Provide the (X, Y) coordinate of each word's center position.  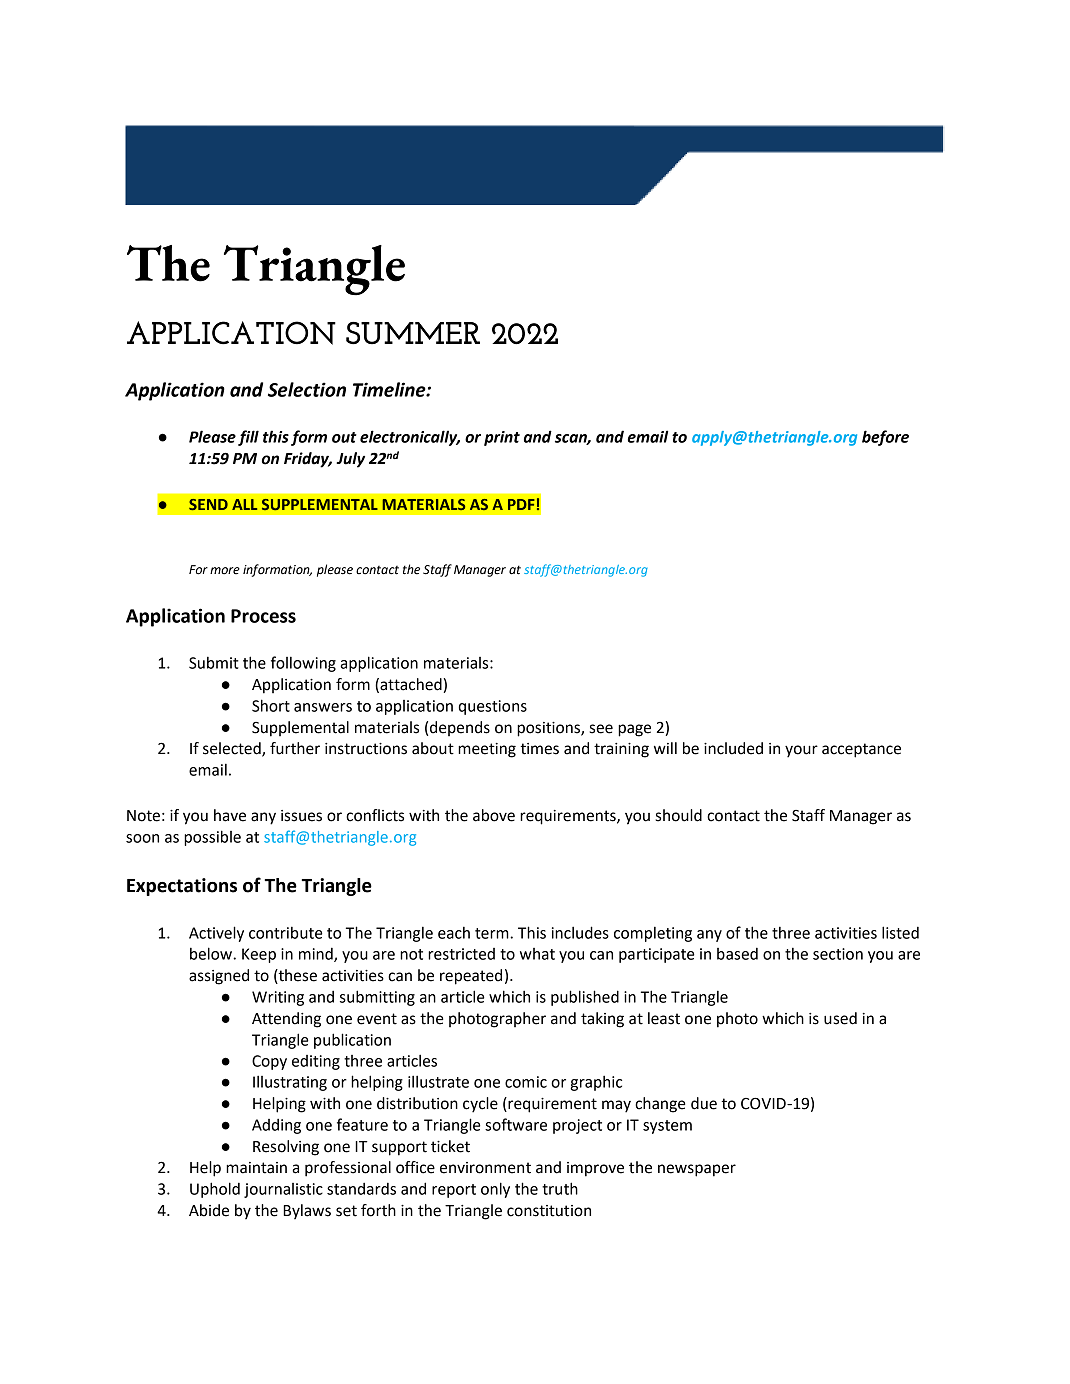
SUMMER (413, 333)
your (801, 751)
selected (233, 749)
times (539, 749)
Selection (307, 389)
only (495, 1190)
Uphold (215, 1190)
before (885, 438)
